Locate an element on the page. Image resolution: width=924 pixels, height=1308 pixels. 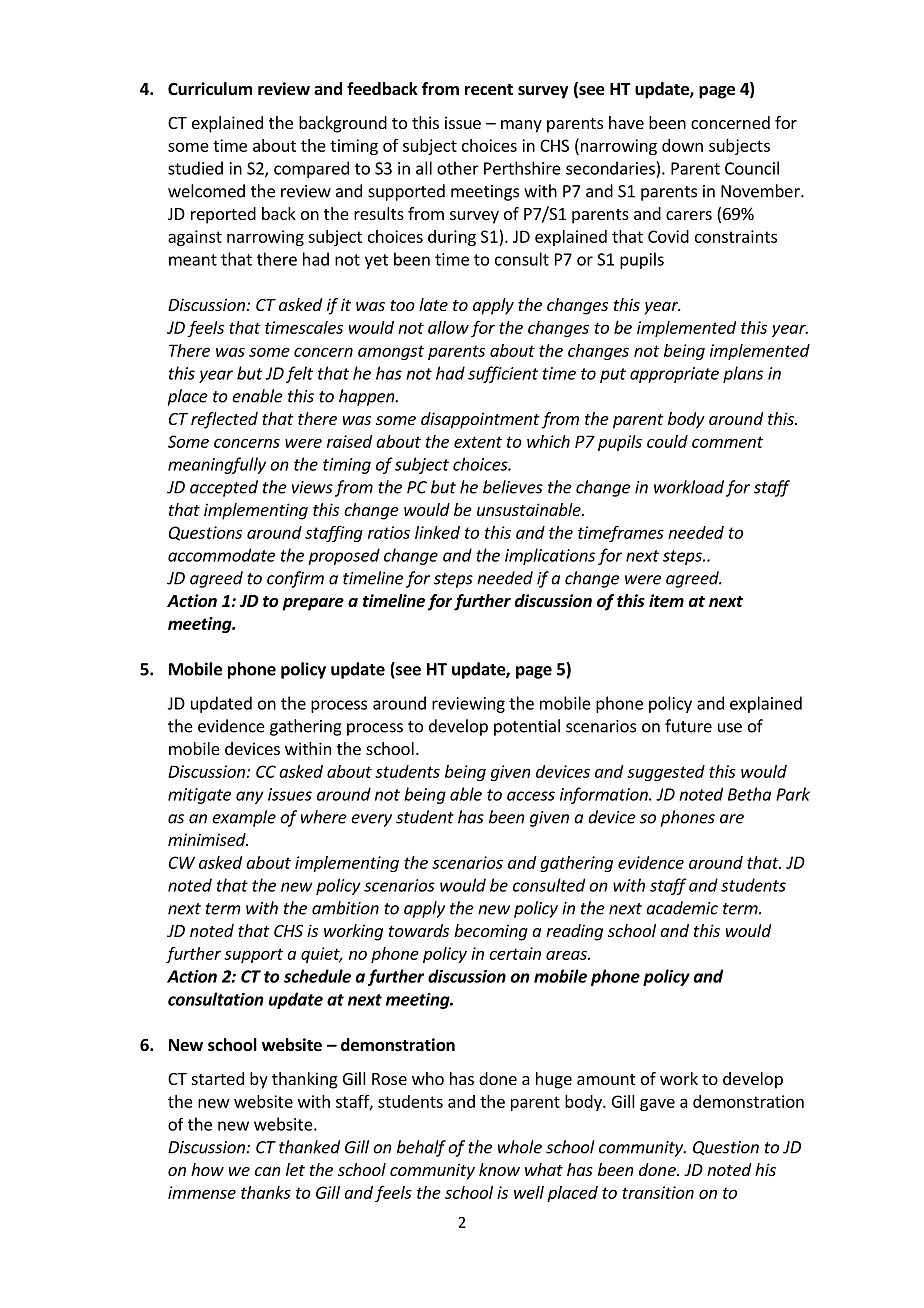
plans is located at coordinates (743, 374).
